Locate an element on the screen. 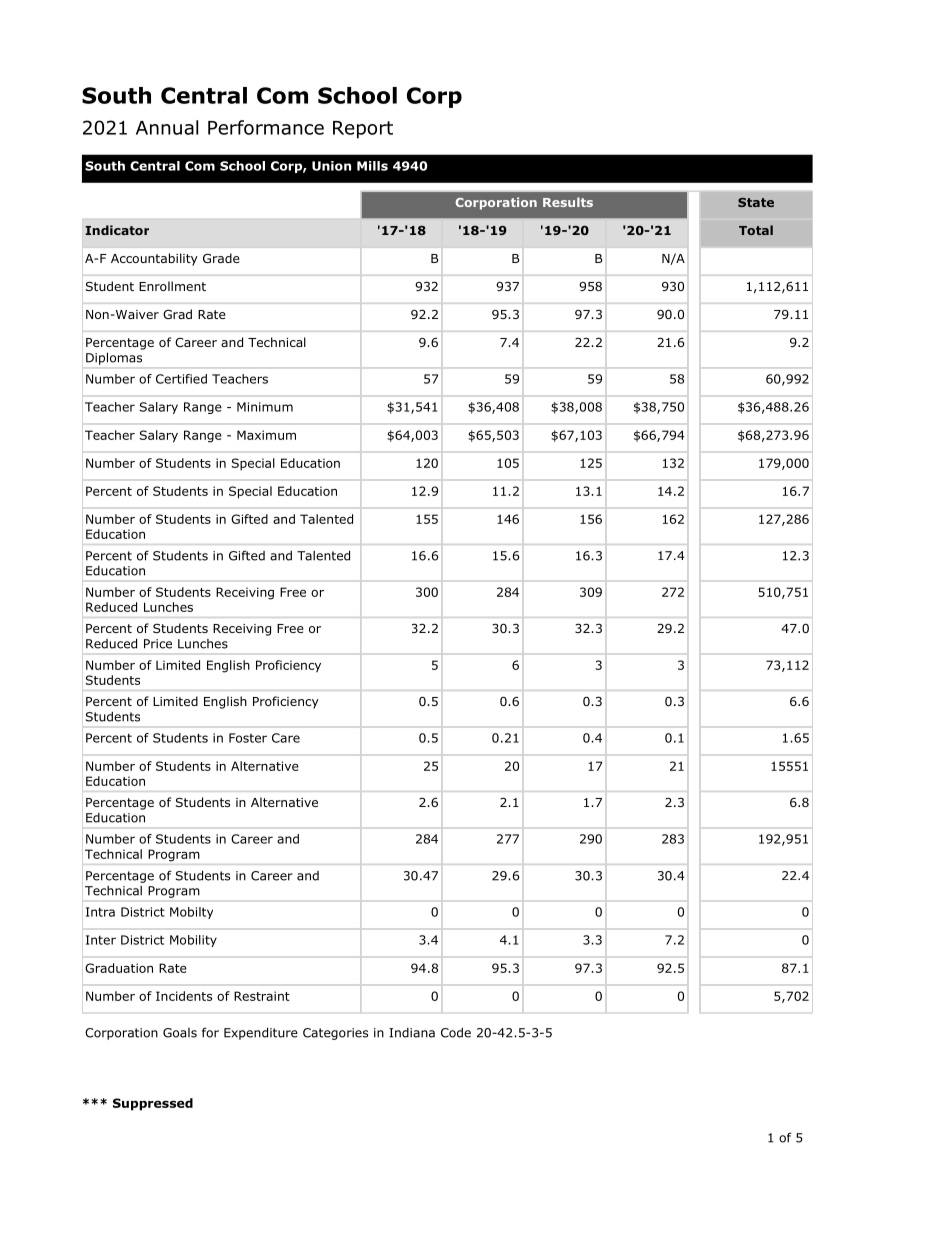  State is located at coordinates (756, 202).
